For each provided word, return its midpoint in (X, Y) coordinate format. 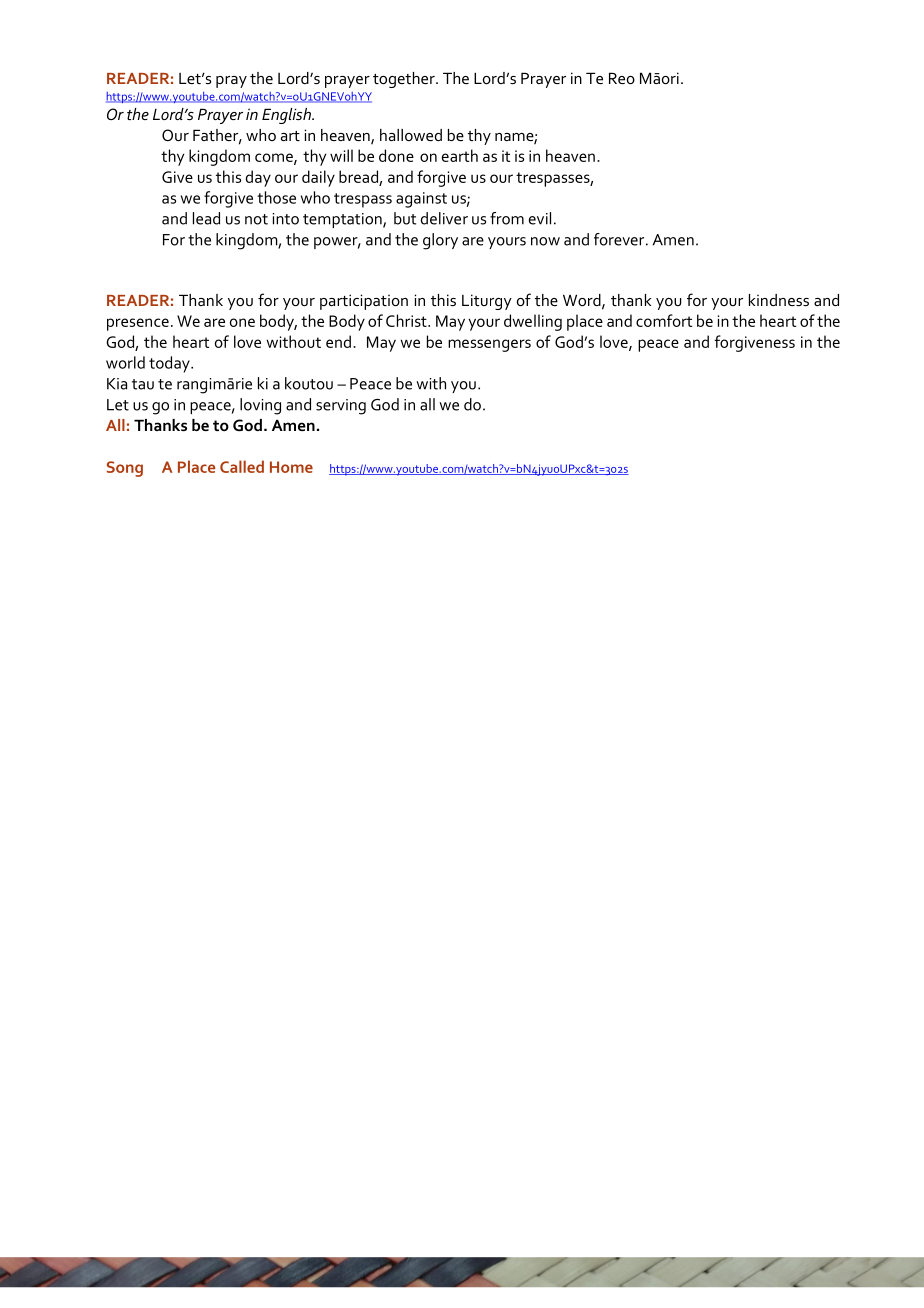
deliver (444, 218)
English (287, 116)
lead (206, 218)
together (405, 80)
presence (138, 324)
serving (341, 407)
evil (540, 218)
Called (242, 466)
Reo (622, 78)
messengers (489, 345)
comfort (664, 320)
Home (291, 467)
